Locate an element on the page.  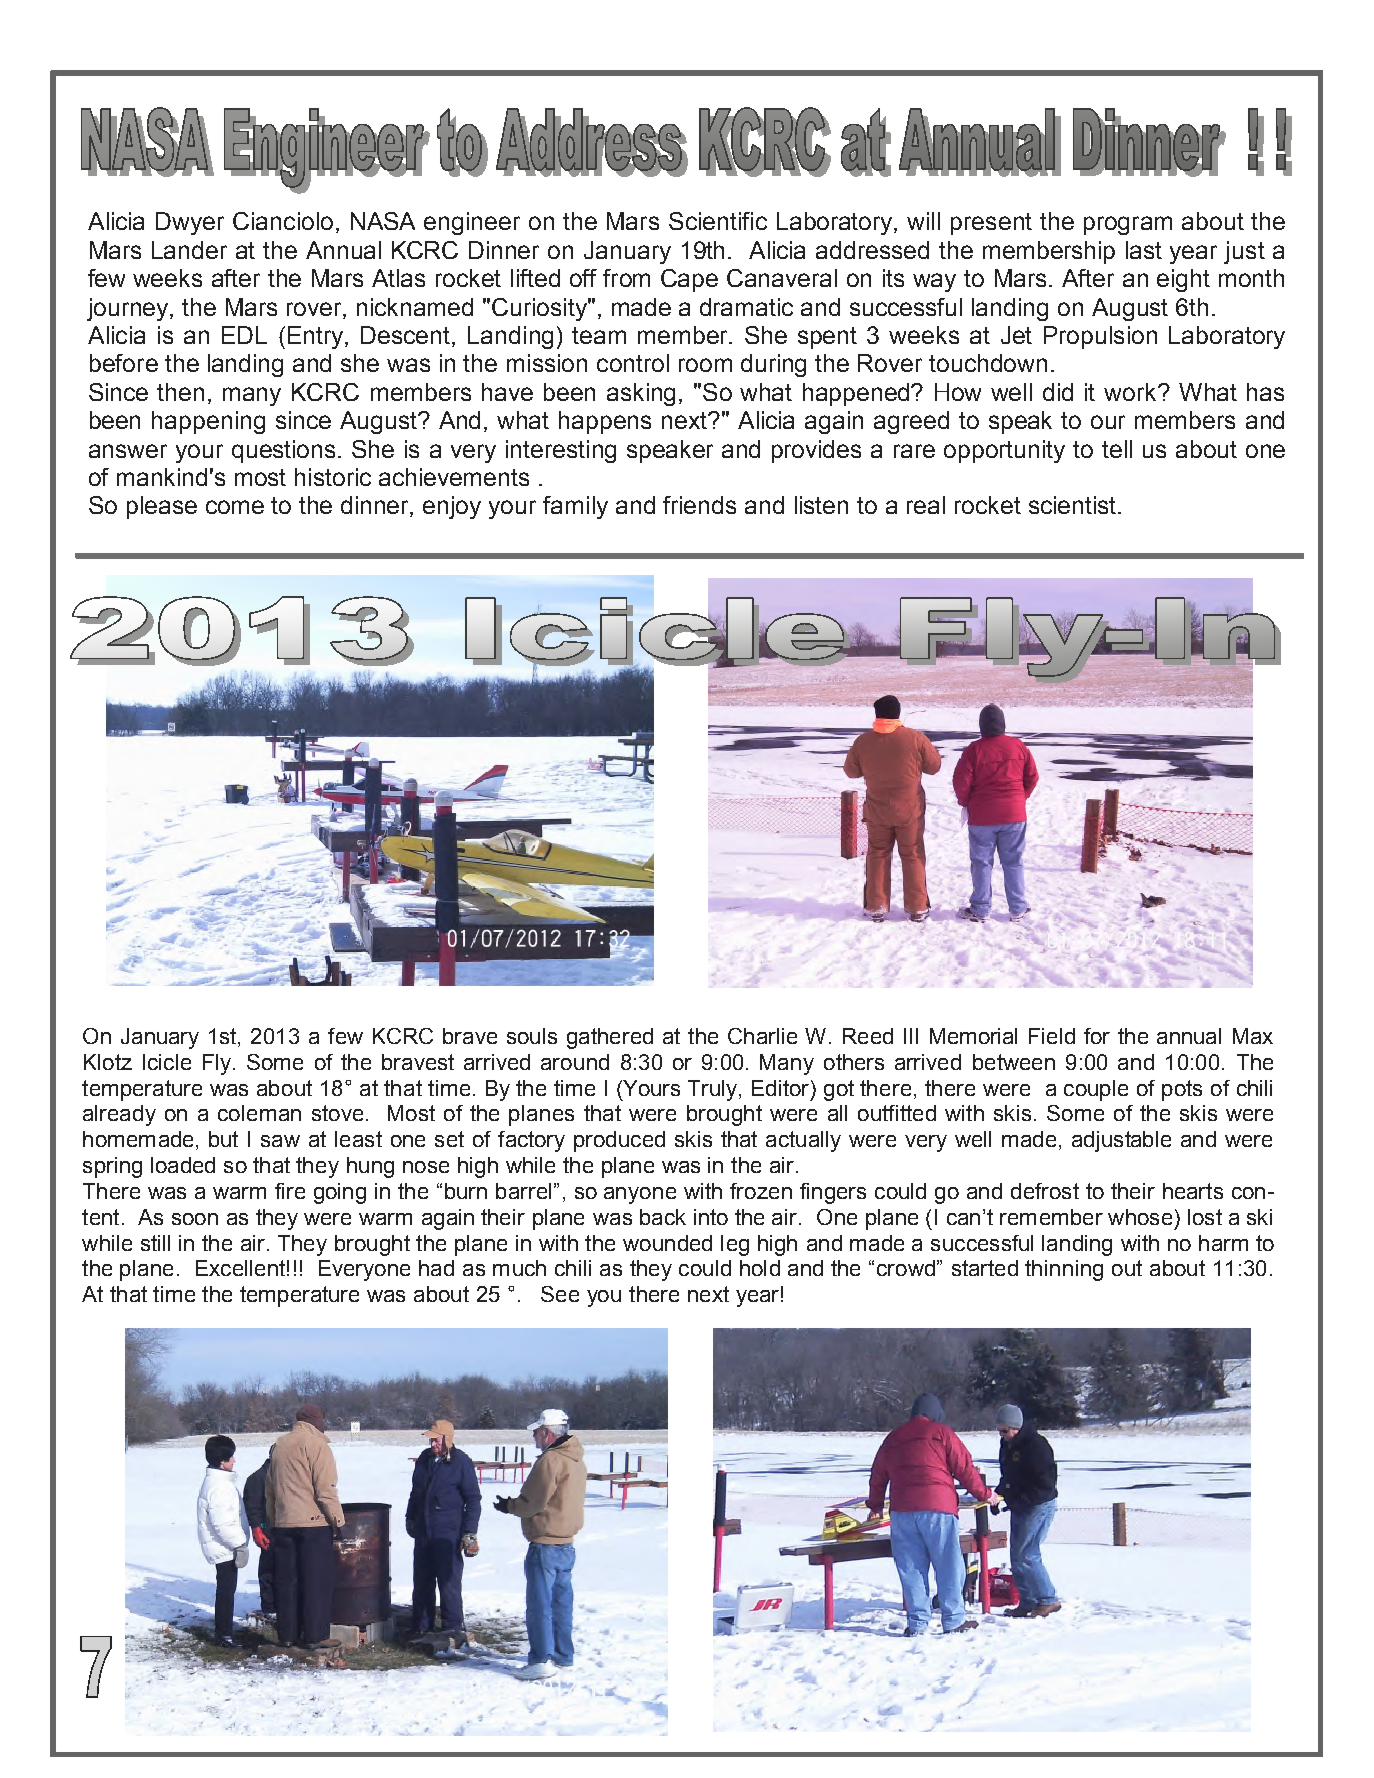
friends is located at coordinates (699, 505).
